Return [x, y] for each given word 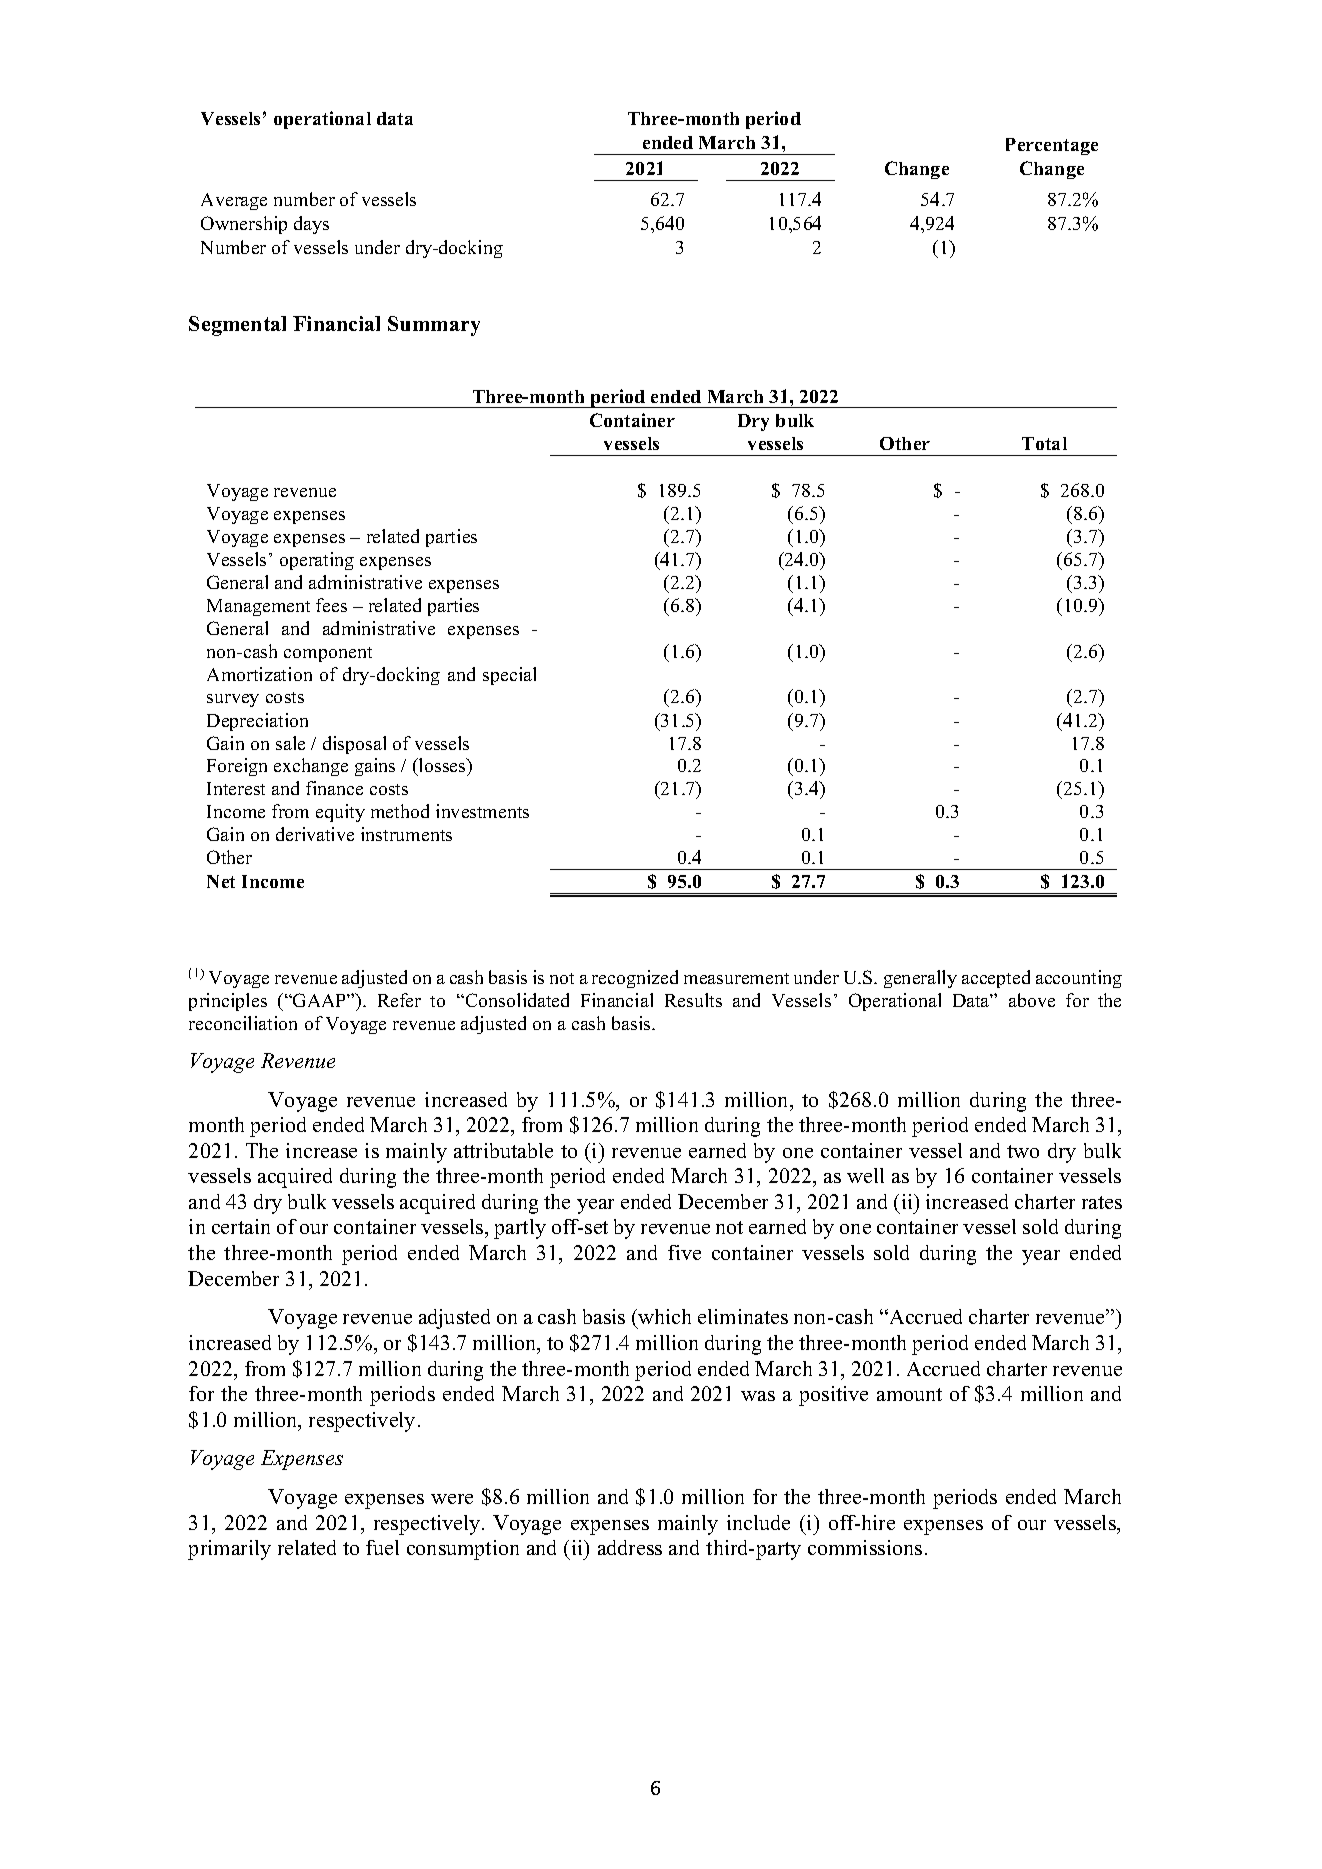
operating [317, 561]
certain [241, 1226]
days [311, 225]
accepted [996, 979]
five [684, 1252]
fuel [382, 1547]
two [1023, 1151]
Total [1044, 443]
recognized [635, 979]
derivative [315, 834]
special [509, 676]
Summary [434, 326]
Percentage [1052, 146]
